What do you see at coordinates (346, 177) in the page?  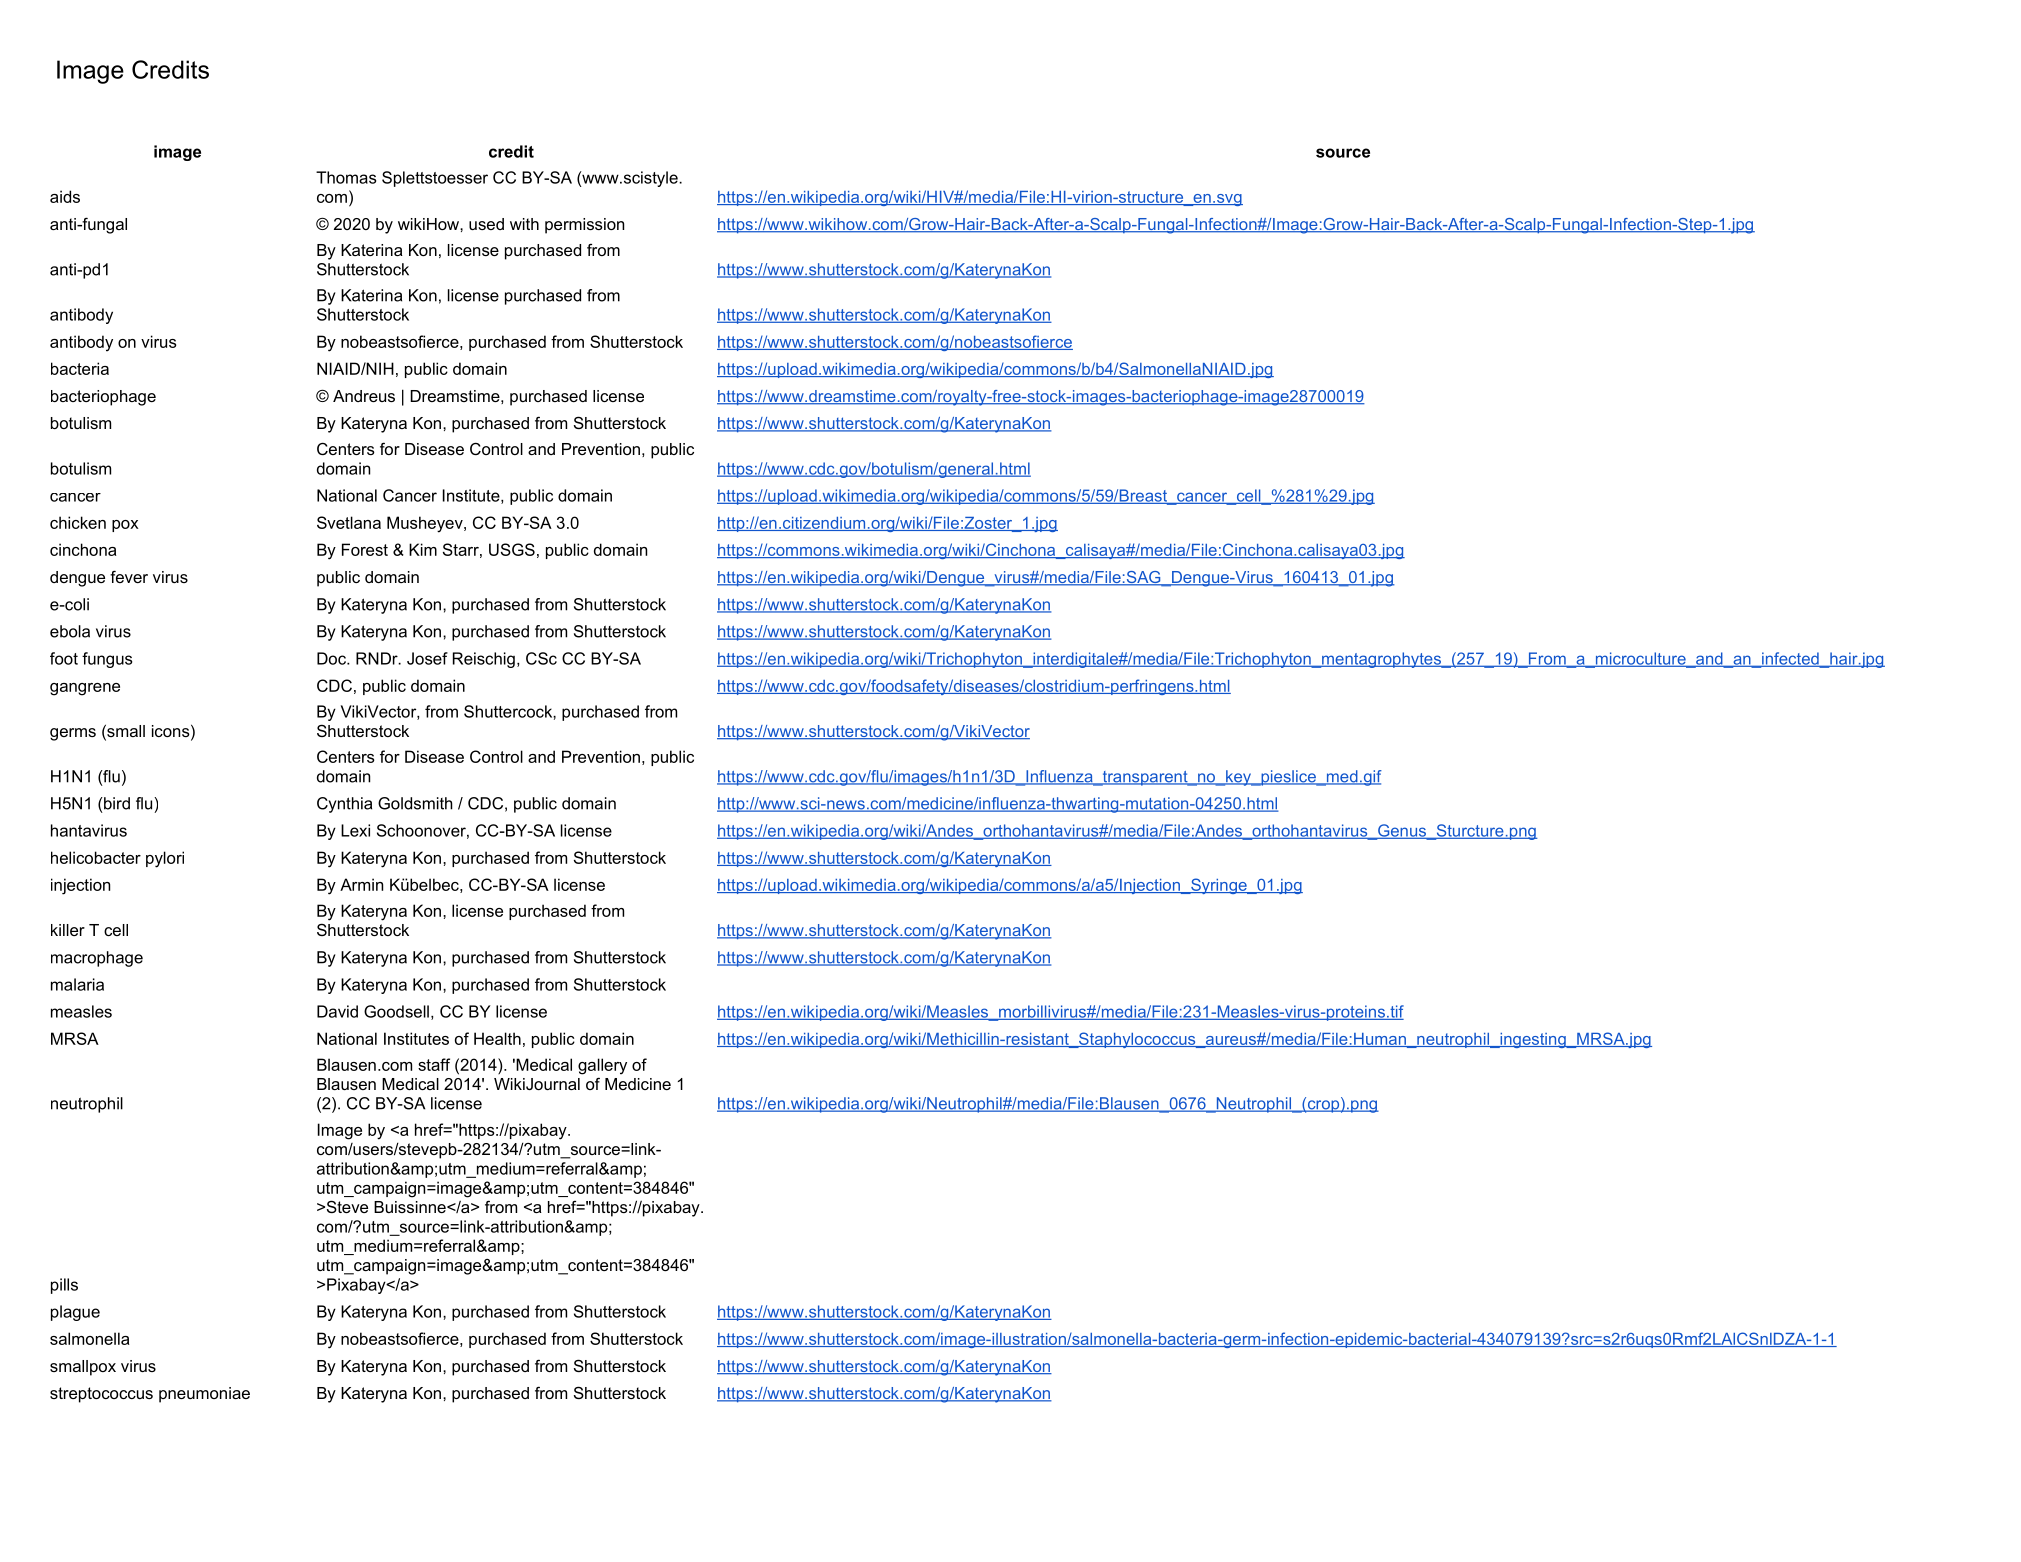 I see `Thomas` at bounding box center [346, 177].
